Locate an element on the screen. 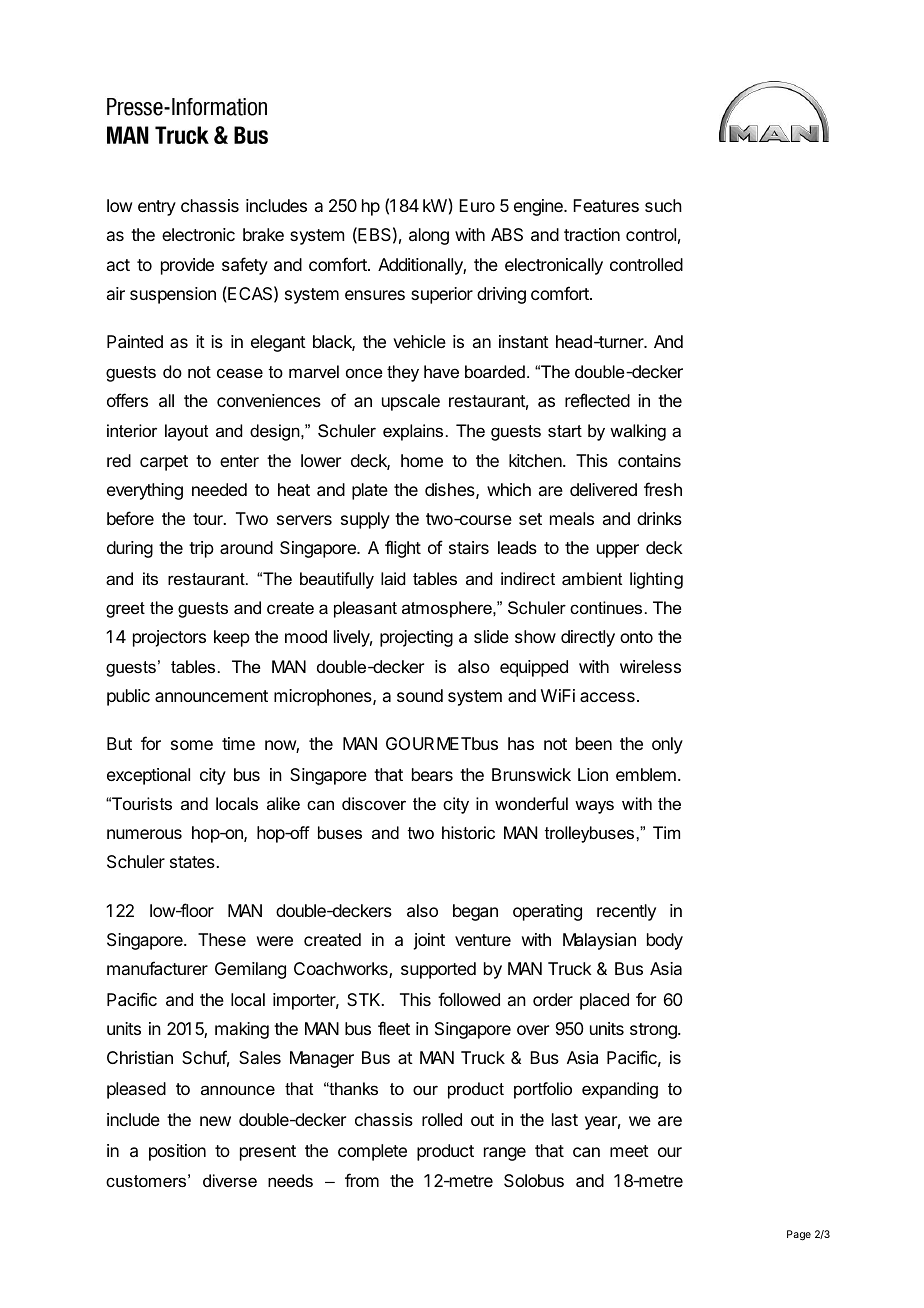  only is located at coordinates (667, 745).
